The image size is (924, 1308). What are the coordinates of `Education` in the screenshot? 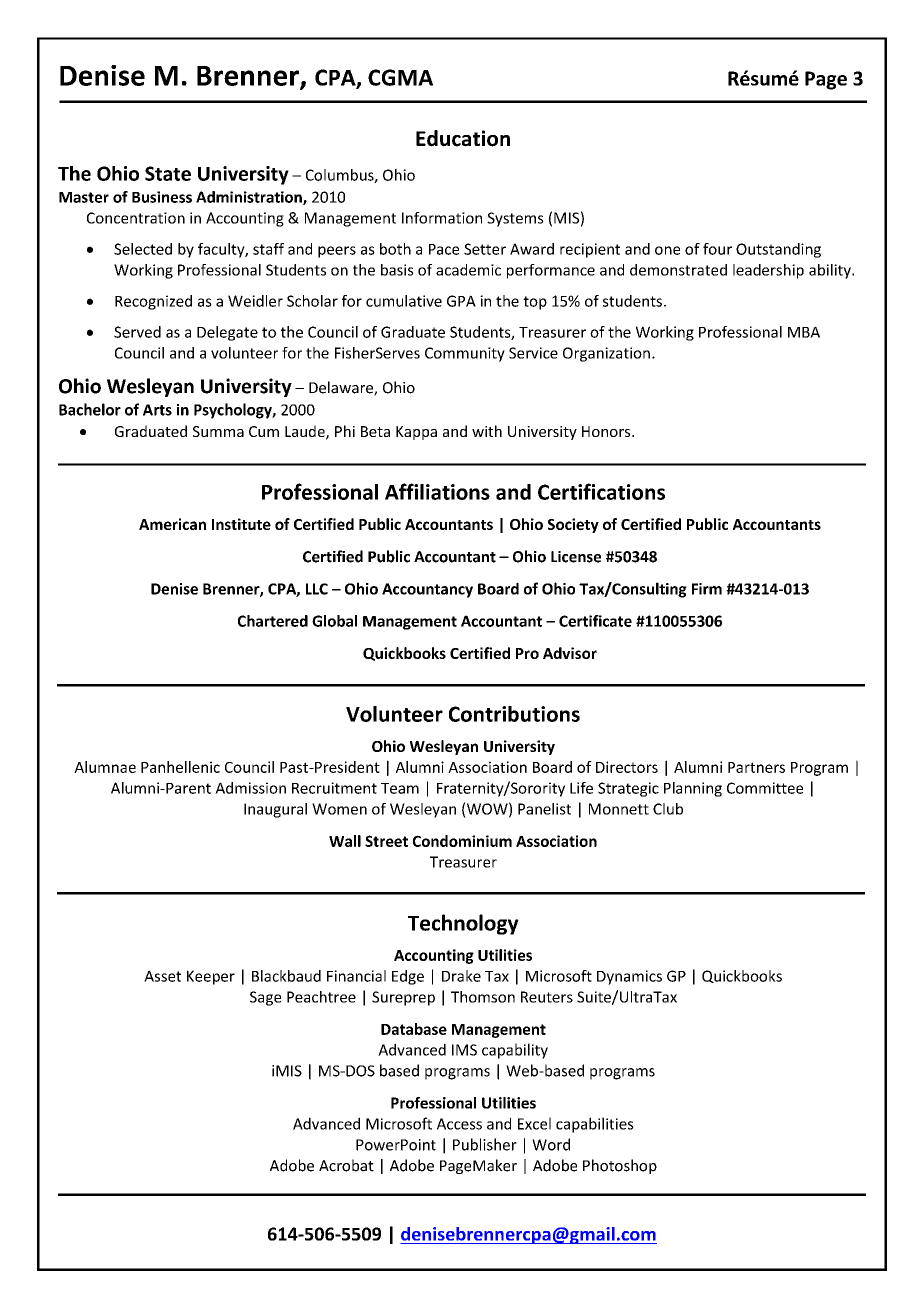 It's located at (463, 138).
